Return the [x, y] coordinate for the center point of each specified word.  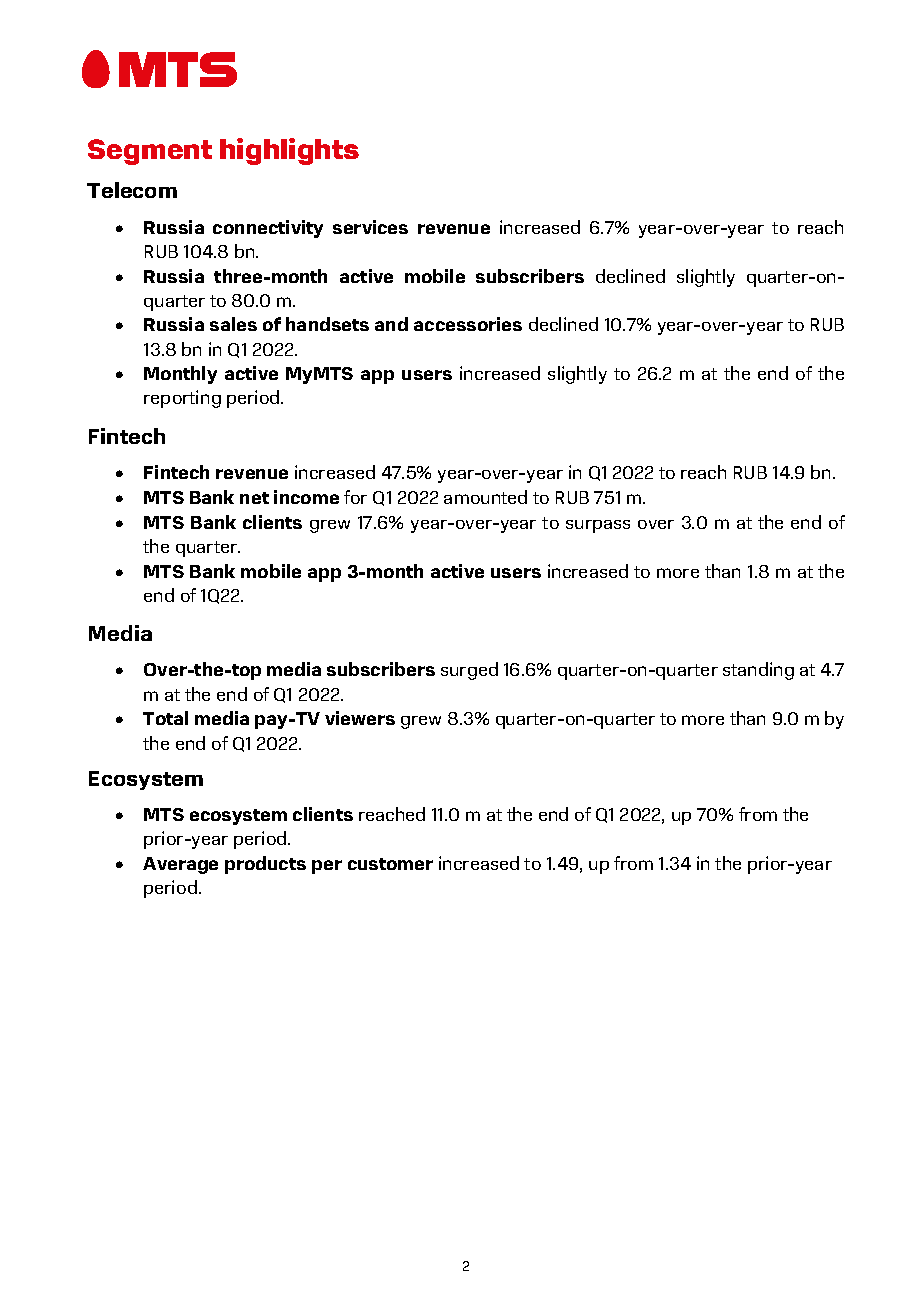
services [370, 227]
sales [233, 324]
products [265, 865]
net [254, 498]
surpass [598, 526]
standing [758, 671]
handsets [327, 324]
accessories [468, 324]
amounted [485, 497]
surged [469, 671]
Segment [150, 152]
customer [390, 864]
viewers [360, 718]
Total [165, 718]
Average [180, 865]
